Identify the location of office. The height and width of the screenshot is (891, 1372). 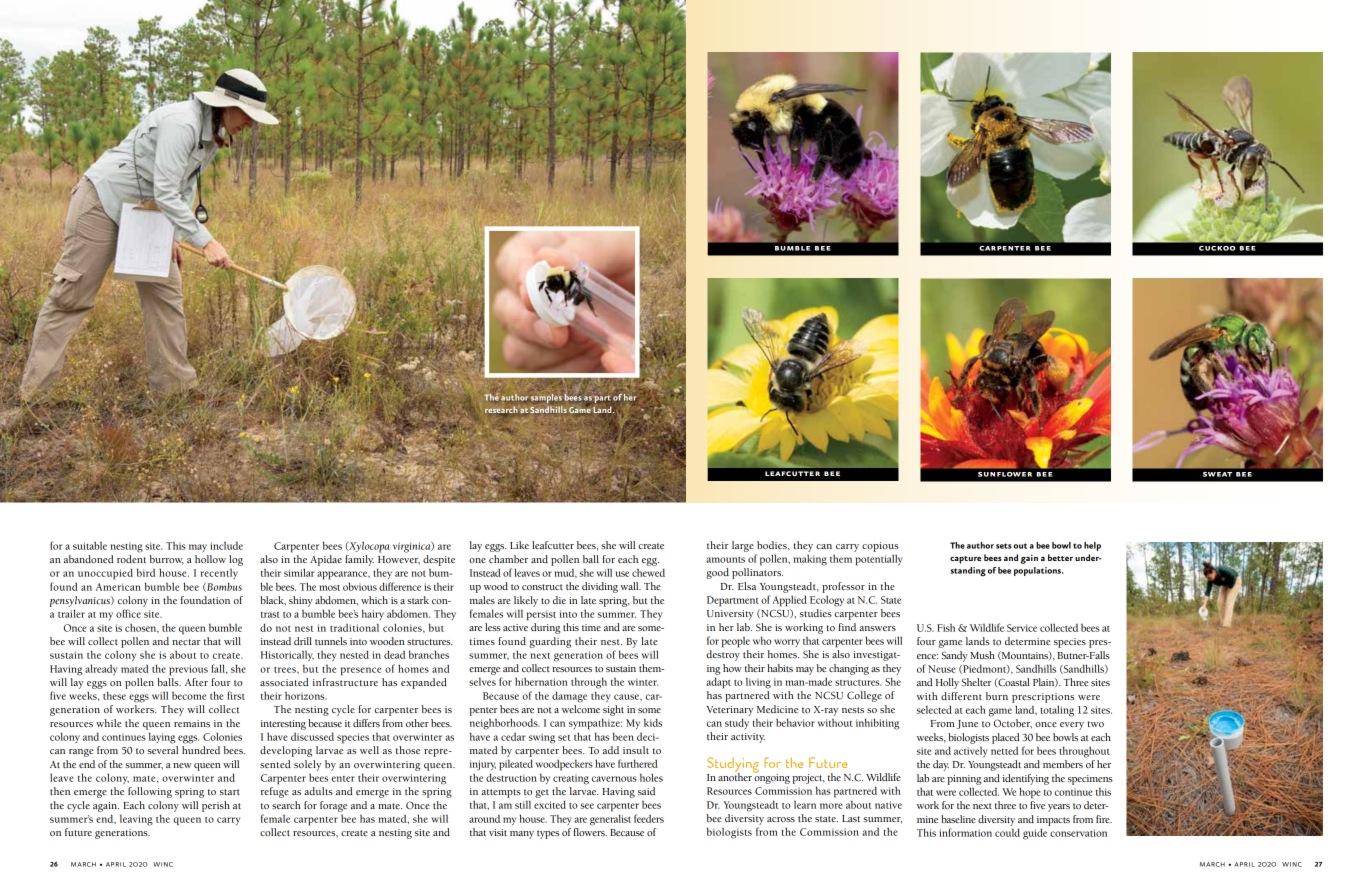
(128, 613).
